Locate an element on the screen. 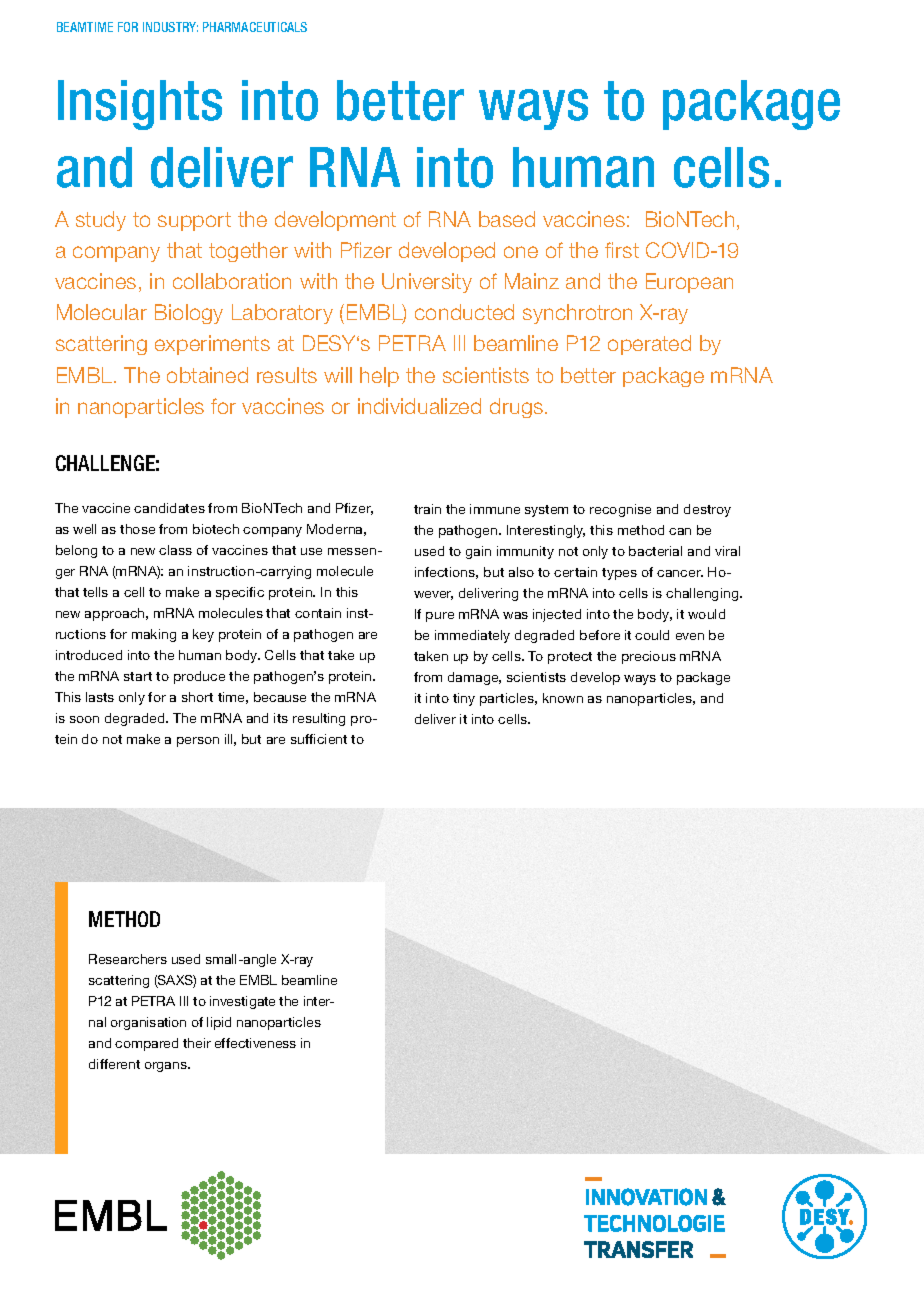 This screenshot has height=1308, width=924. effectiveness is located at coordinates (255, 1043).
